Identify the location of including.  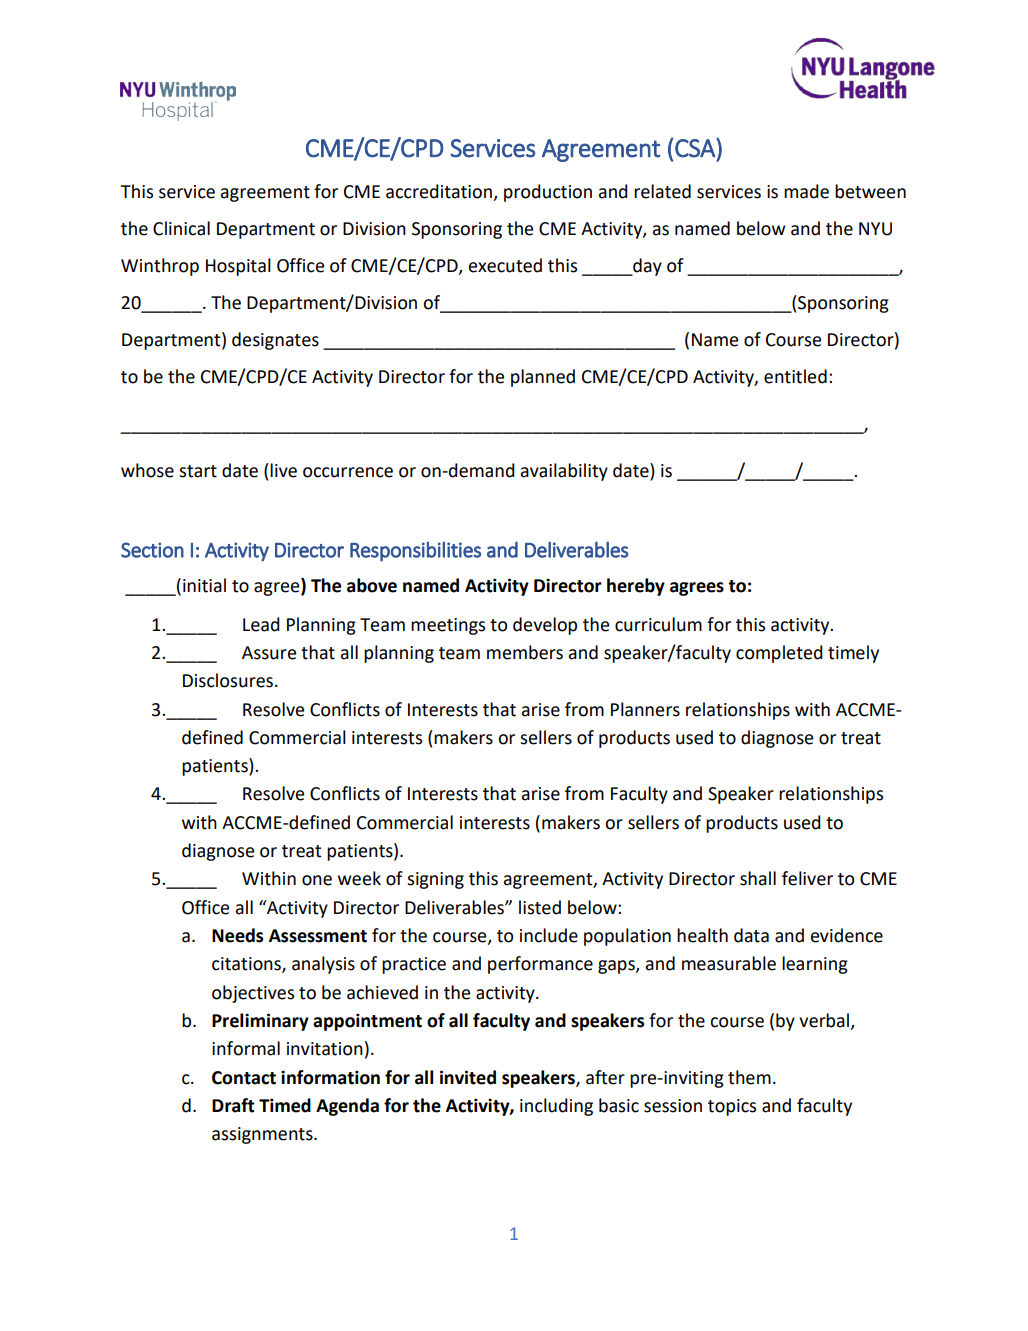
(556, 1107).
